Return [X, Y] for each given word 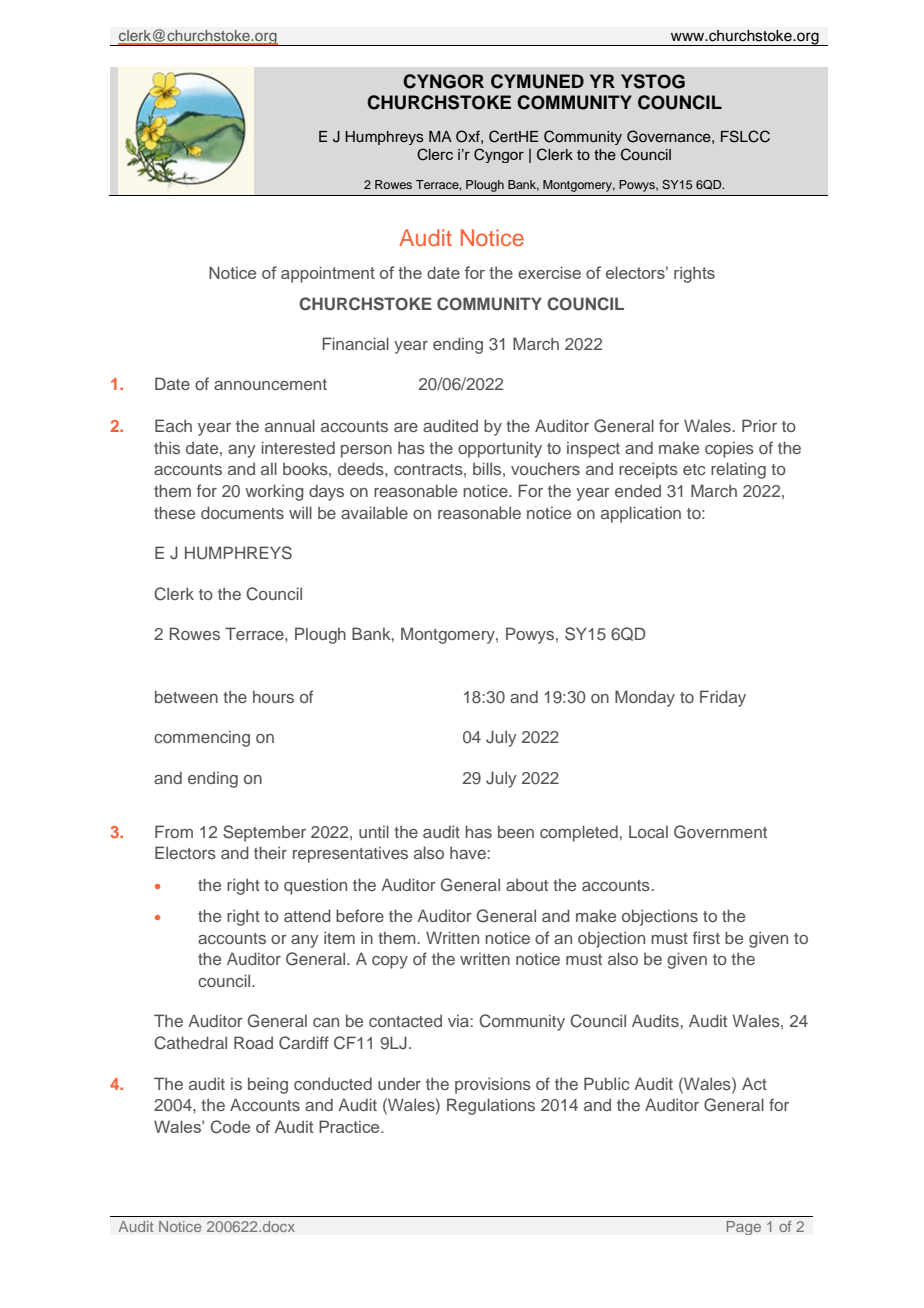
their [270, 852]
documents [242, 512]
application [641, 514]
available [374, 512]
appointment [328, 274]
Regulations [491, 1106]
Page [743, 1228]
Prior [759, 425]
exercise [549, 272]
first [706, 937]
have [468, 852]
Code [230, 1127]
